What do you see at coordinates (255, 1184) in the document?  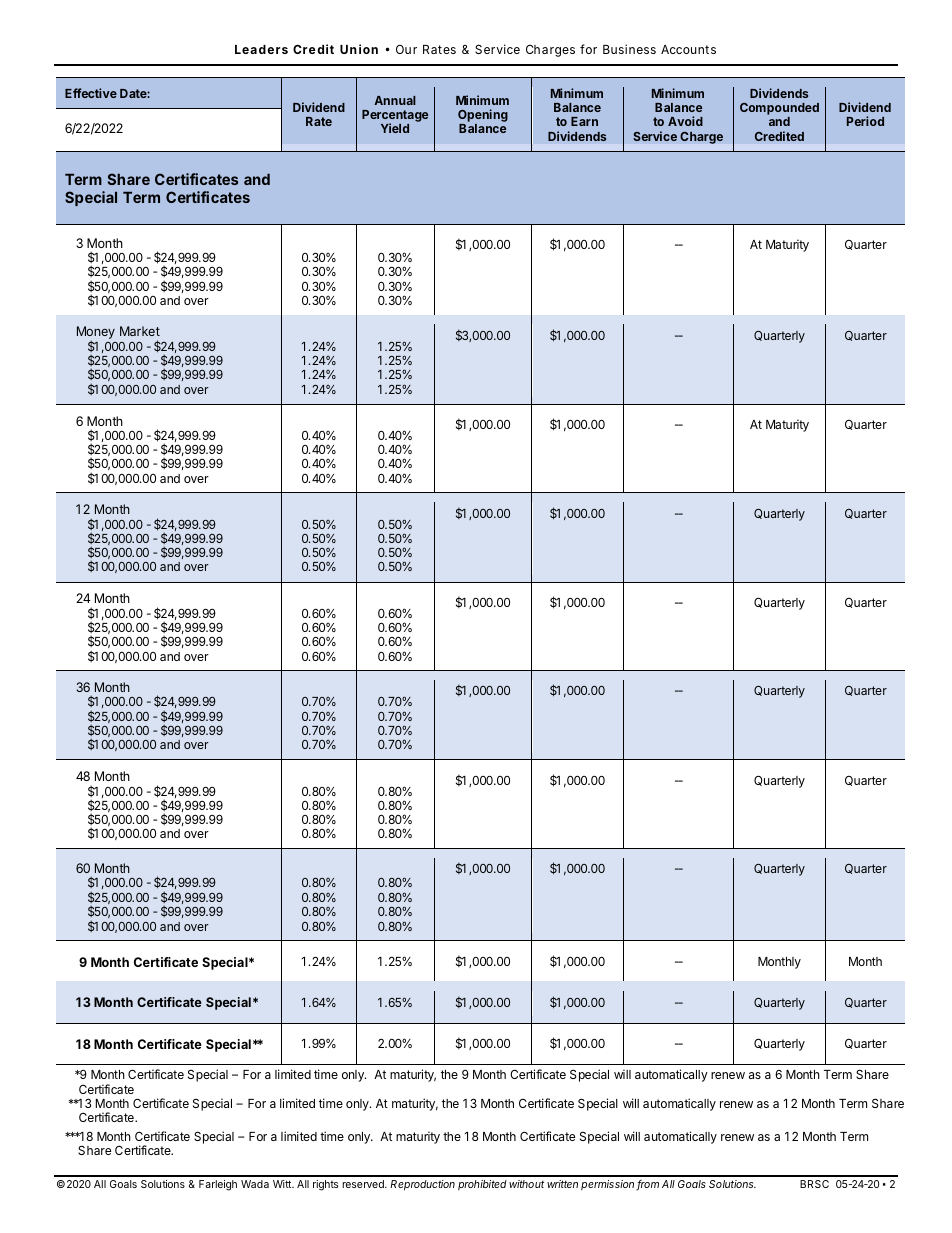 I see `Wada` at bounding box center [255, 1184].
